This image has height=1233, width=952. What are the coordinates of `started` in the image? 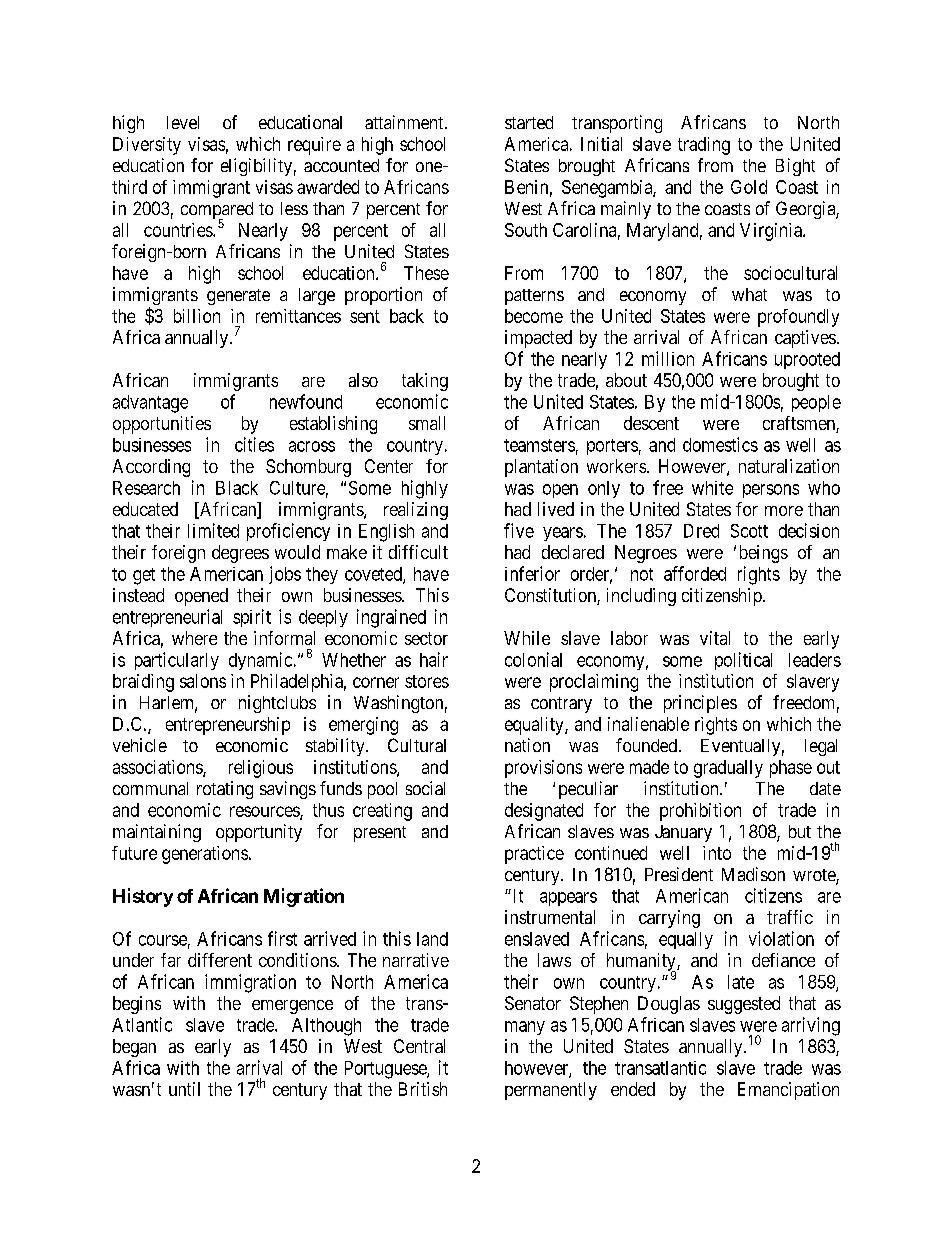 It's located at (529, 122).
